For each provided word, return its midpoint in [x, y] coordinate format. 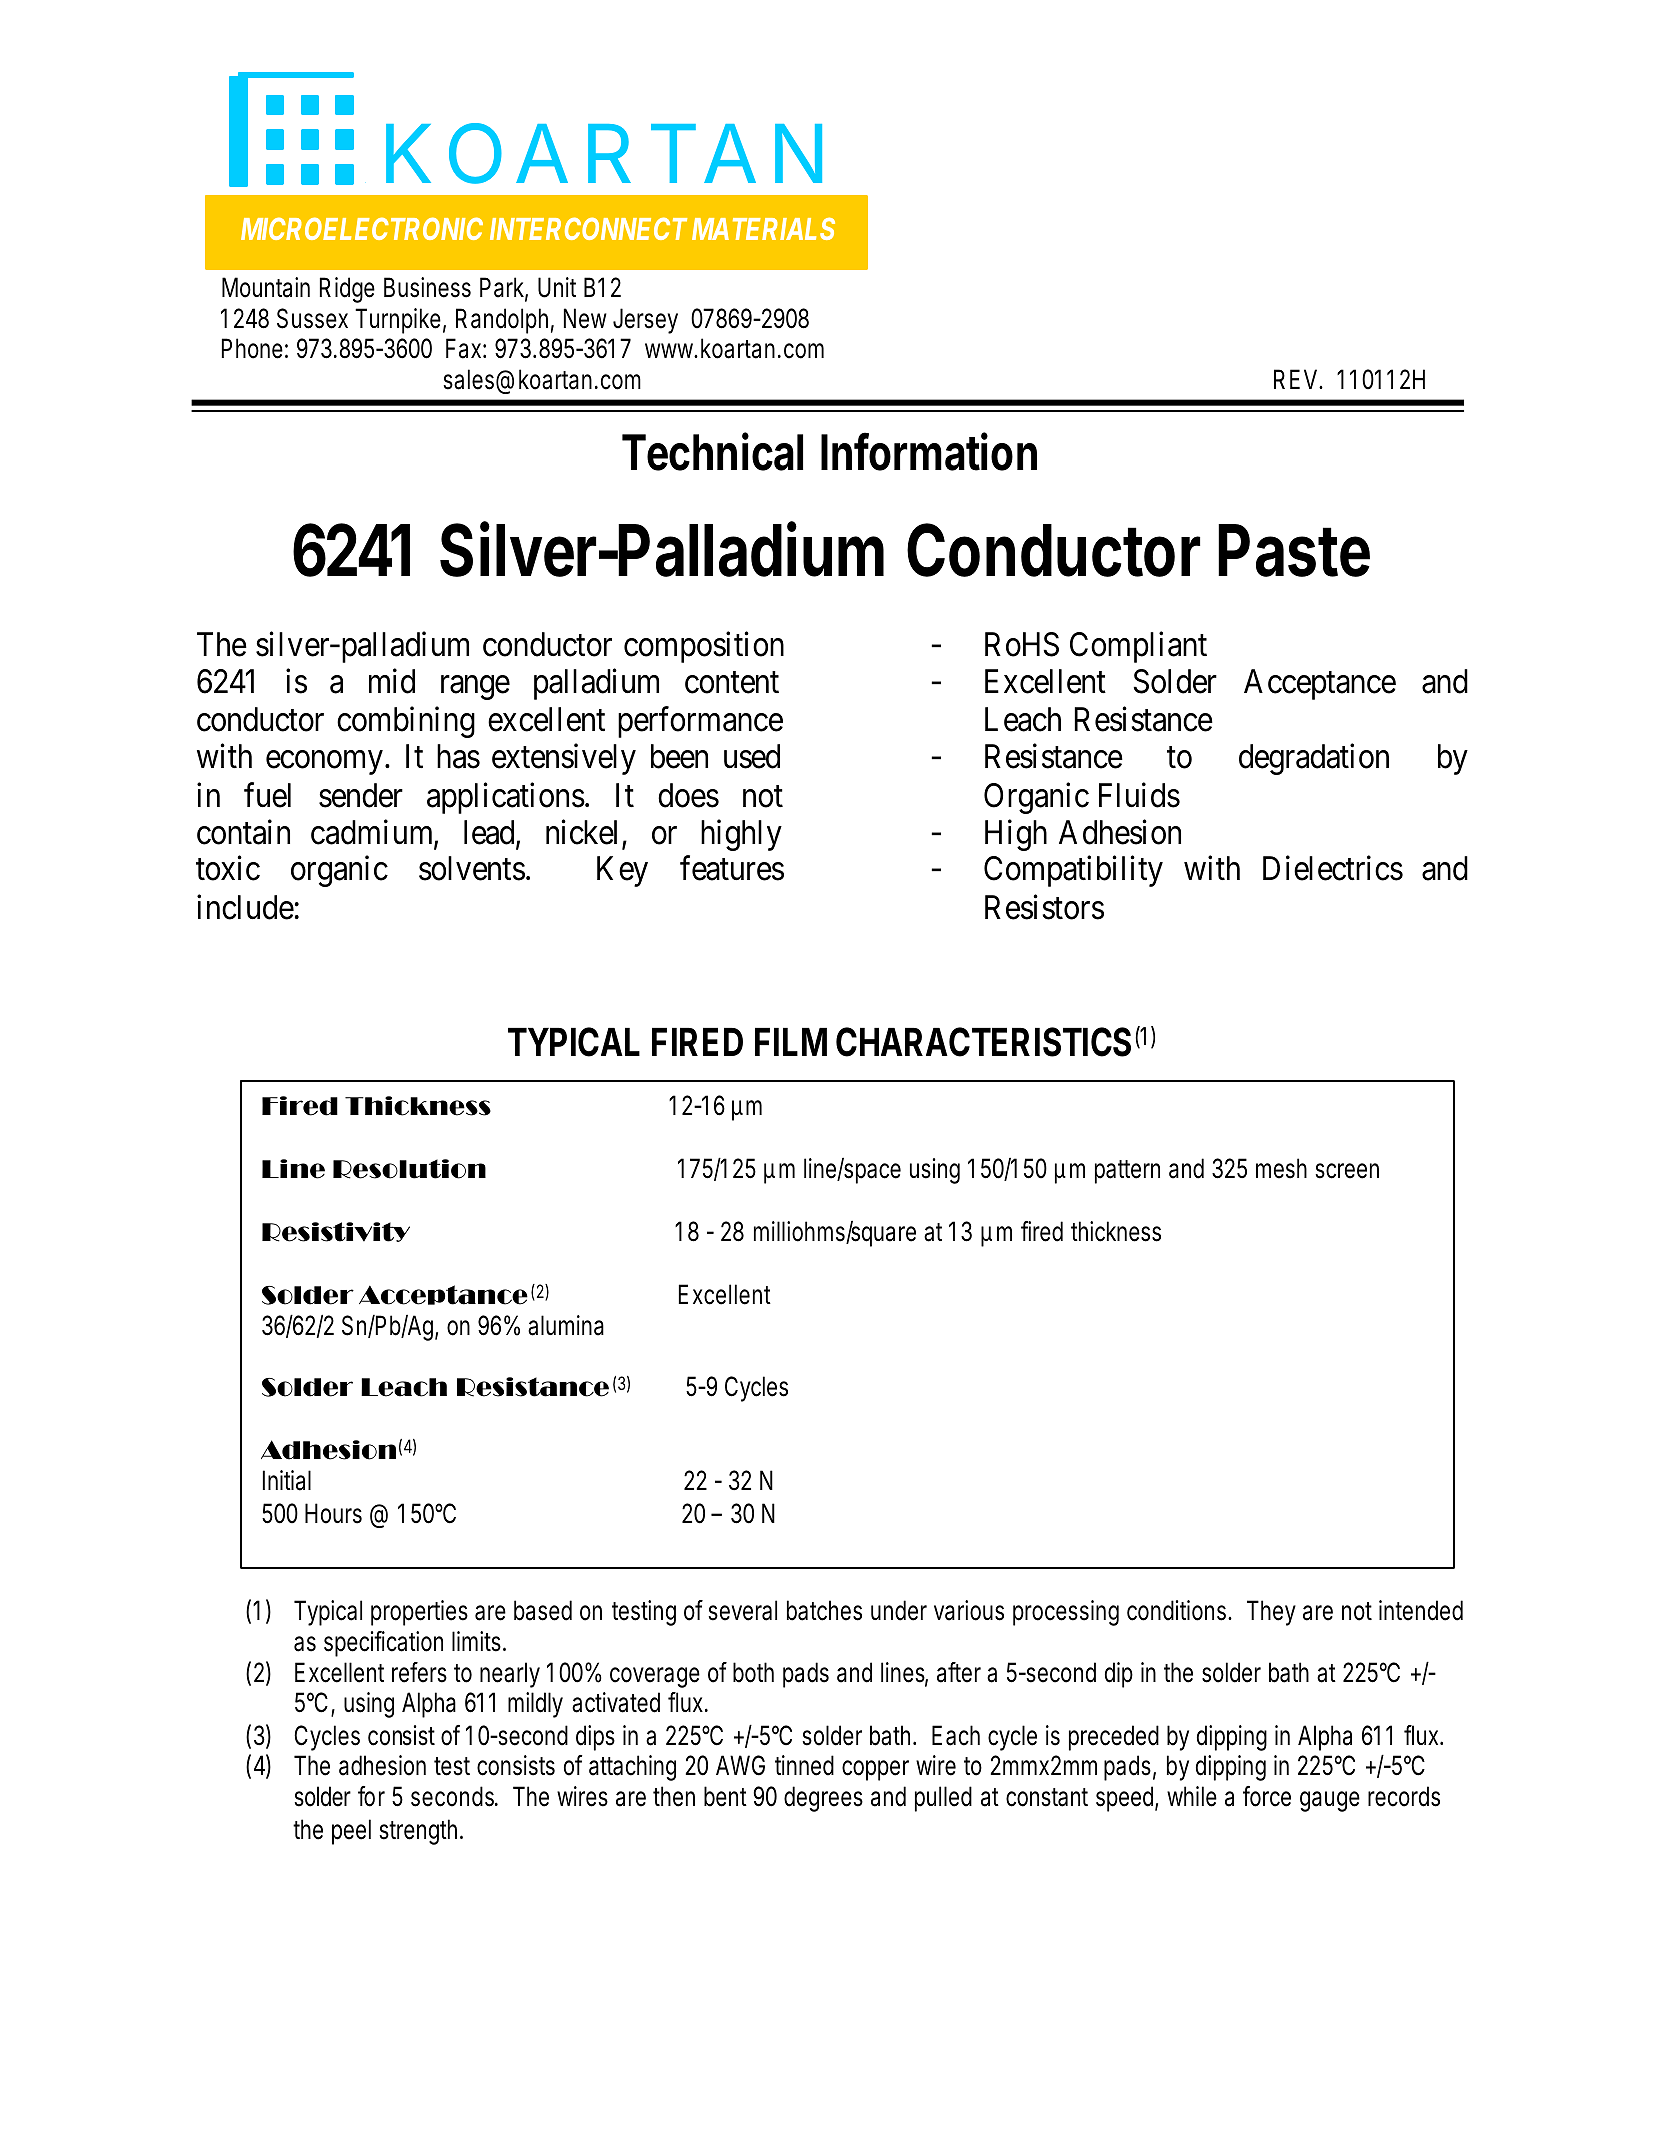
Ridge [347, 290]
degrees [823, 1799]
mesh [1281, 1168]
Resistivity [336, 1232]
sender [361, 795]
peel [351, 1832]
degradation [1314, 759]
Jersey [645, 321]
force [1267, 1796]
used [752, 756]
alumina [566, 1325]
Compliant [1138, 647]
